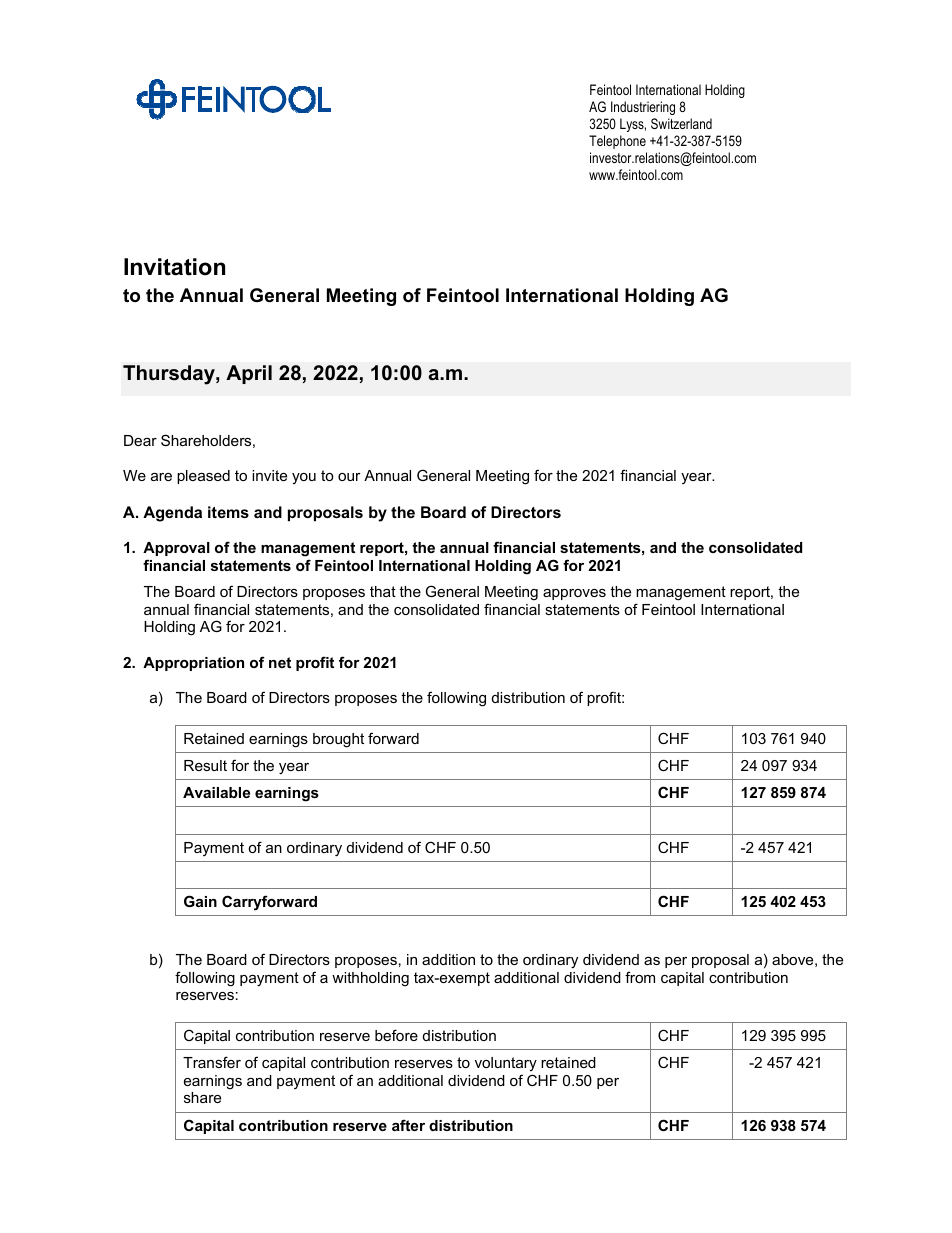 The height and width of the image is (1233, 952). What do you see at coordinates (396, 1035) in the image?
I see `before` at bounding box center [396, 1035].
